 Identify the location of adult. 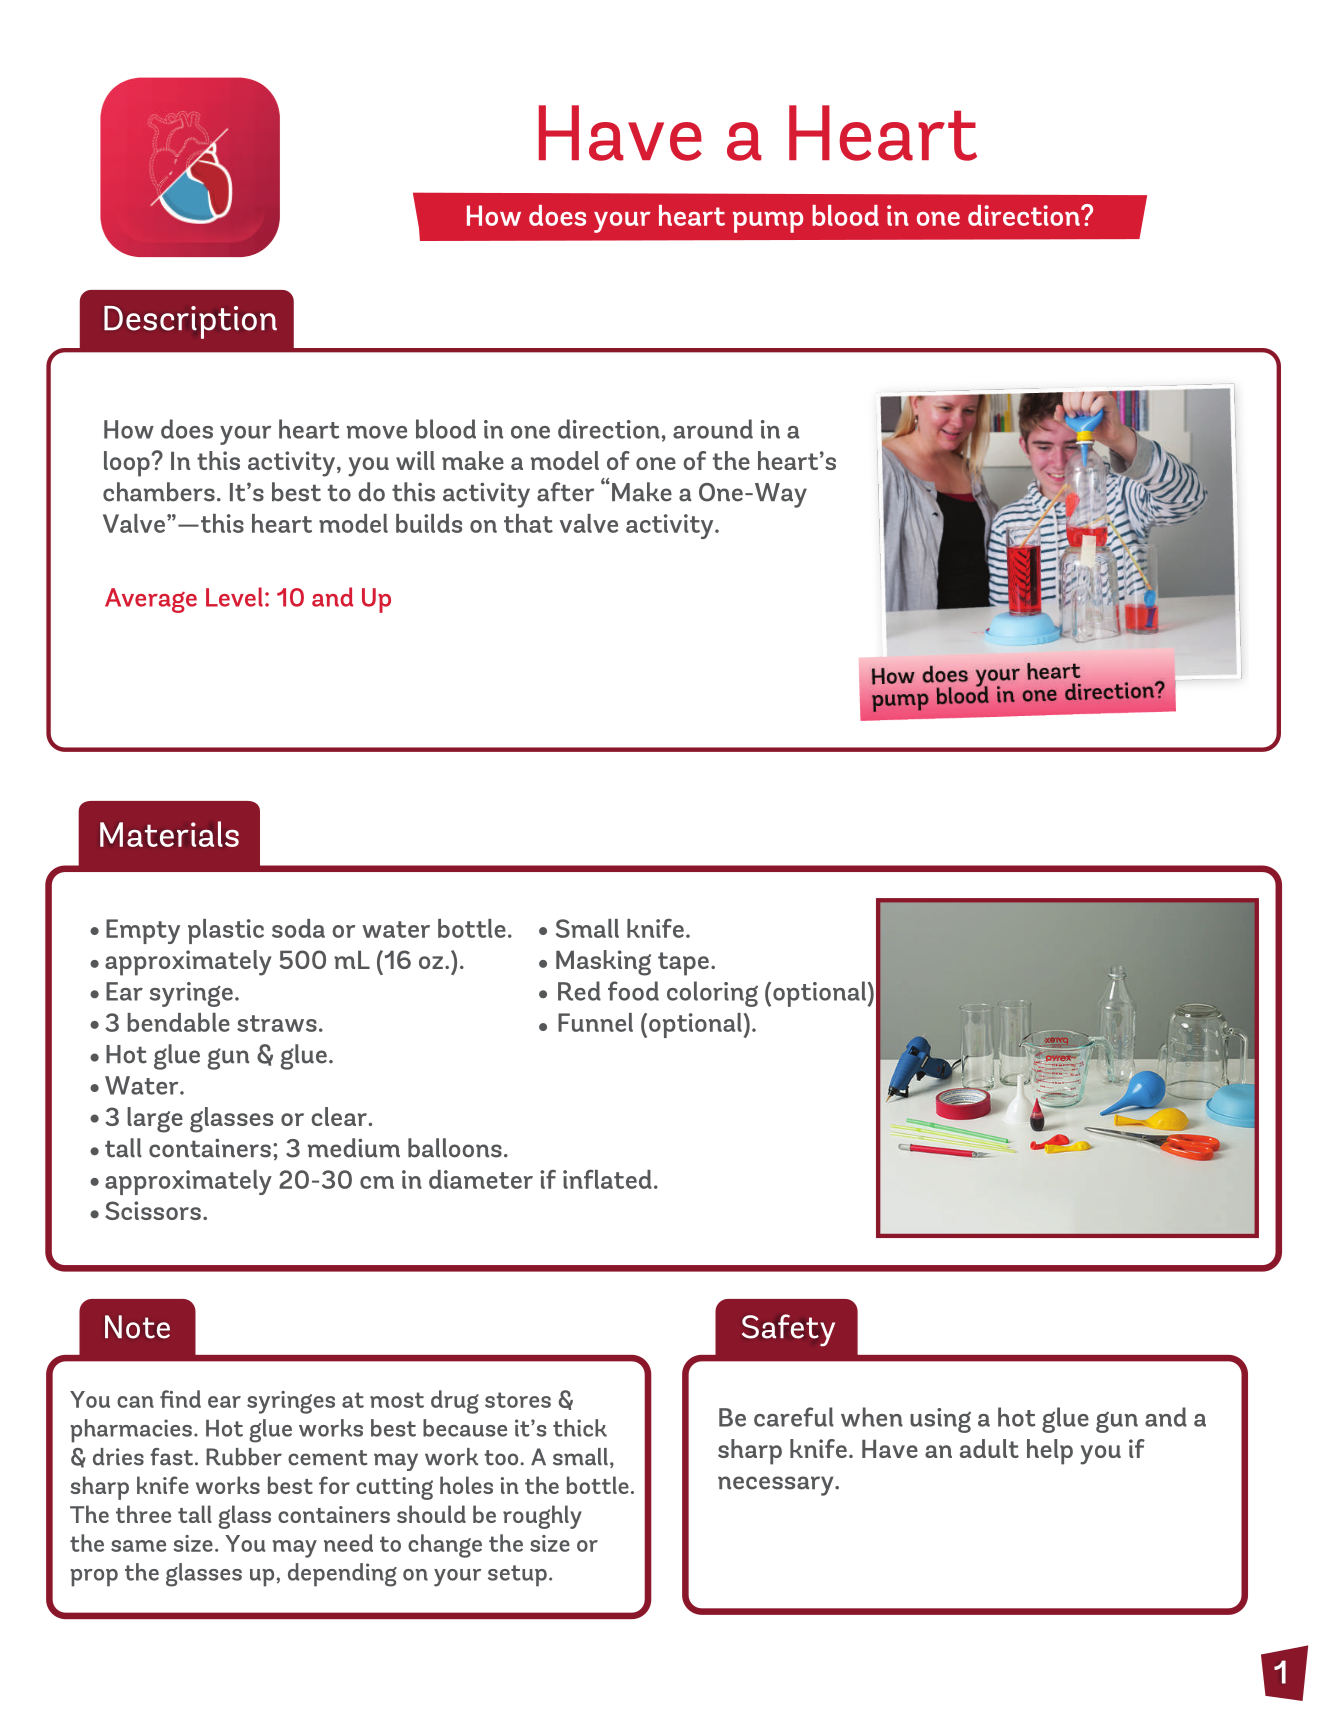
(989, 1448).
